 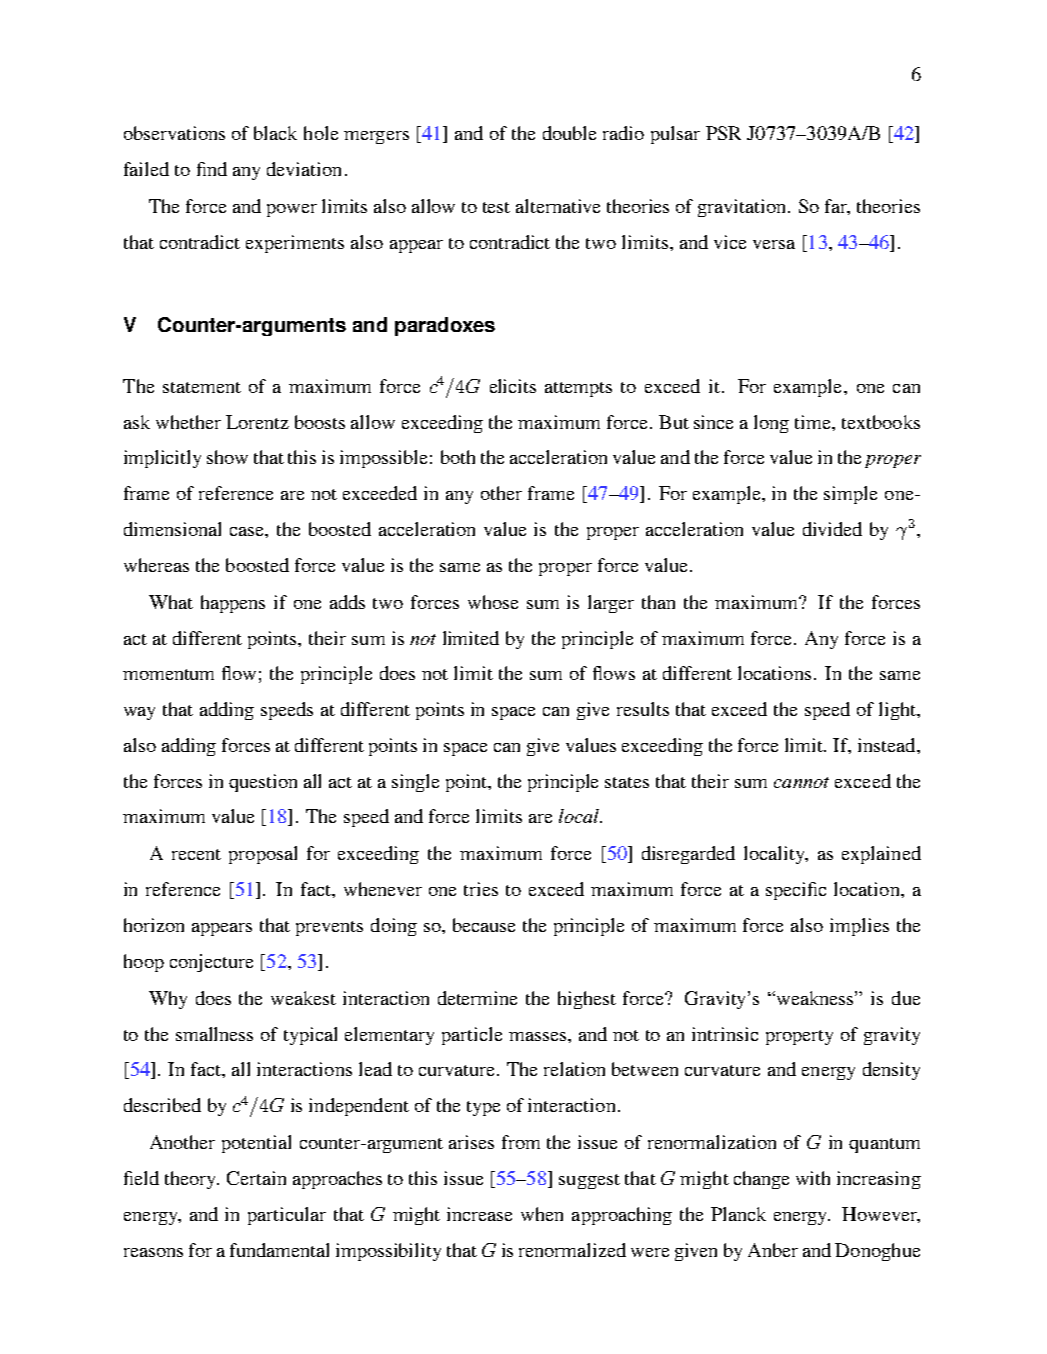 I want to click on specific, so click(x=796, y=891).
